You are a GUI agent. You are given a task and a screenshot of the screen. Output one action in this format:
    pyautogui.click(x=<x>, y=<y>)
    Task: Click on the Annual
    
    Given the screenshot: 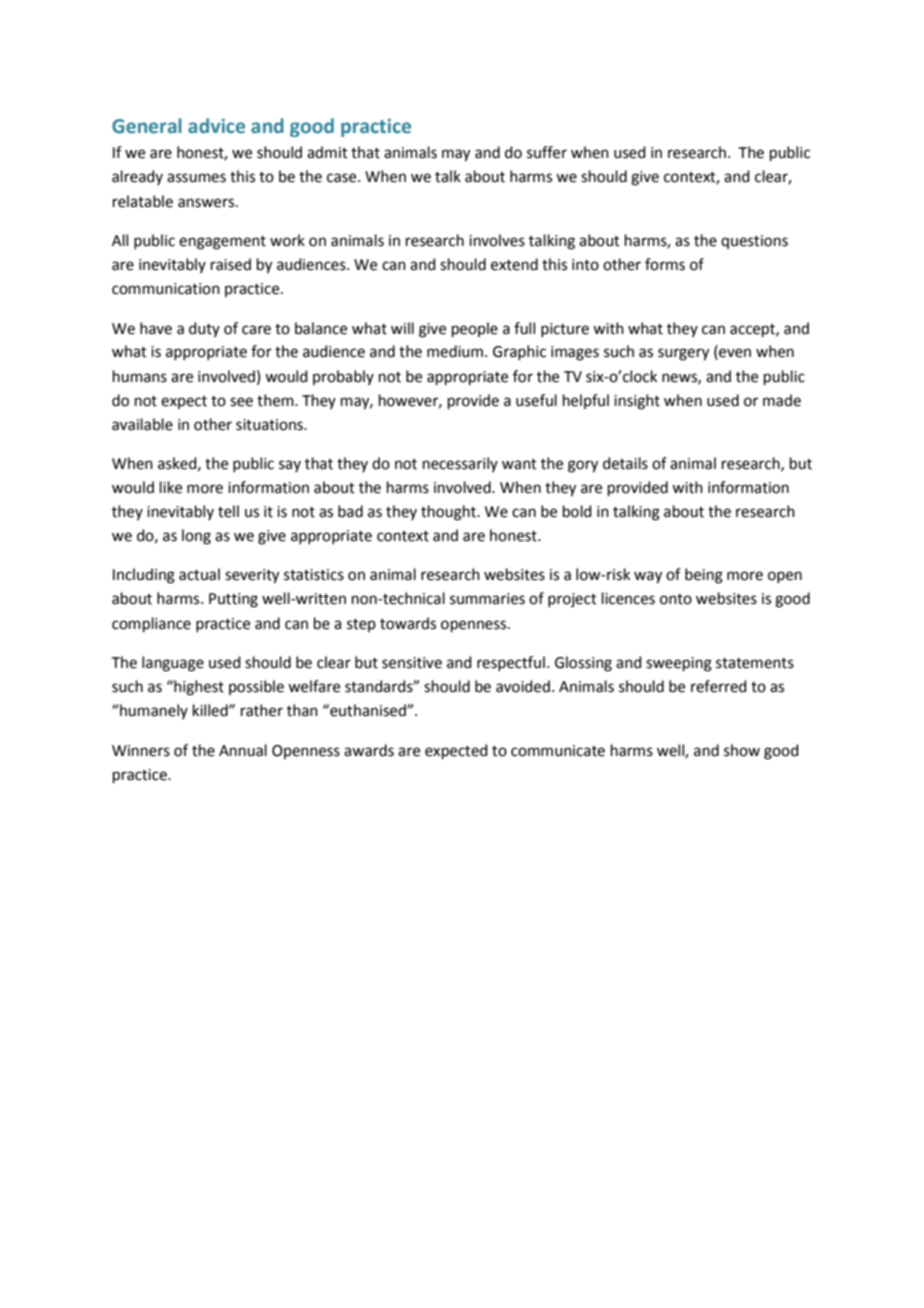 What is the action you would take?
    pyautogui.click(x=243, y=750)
